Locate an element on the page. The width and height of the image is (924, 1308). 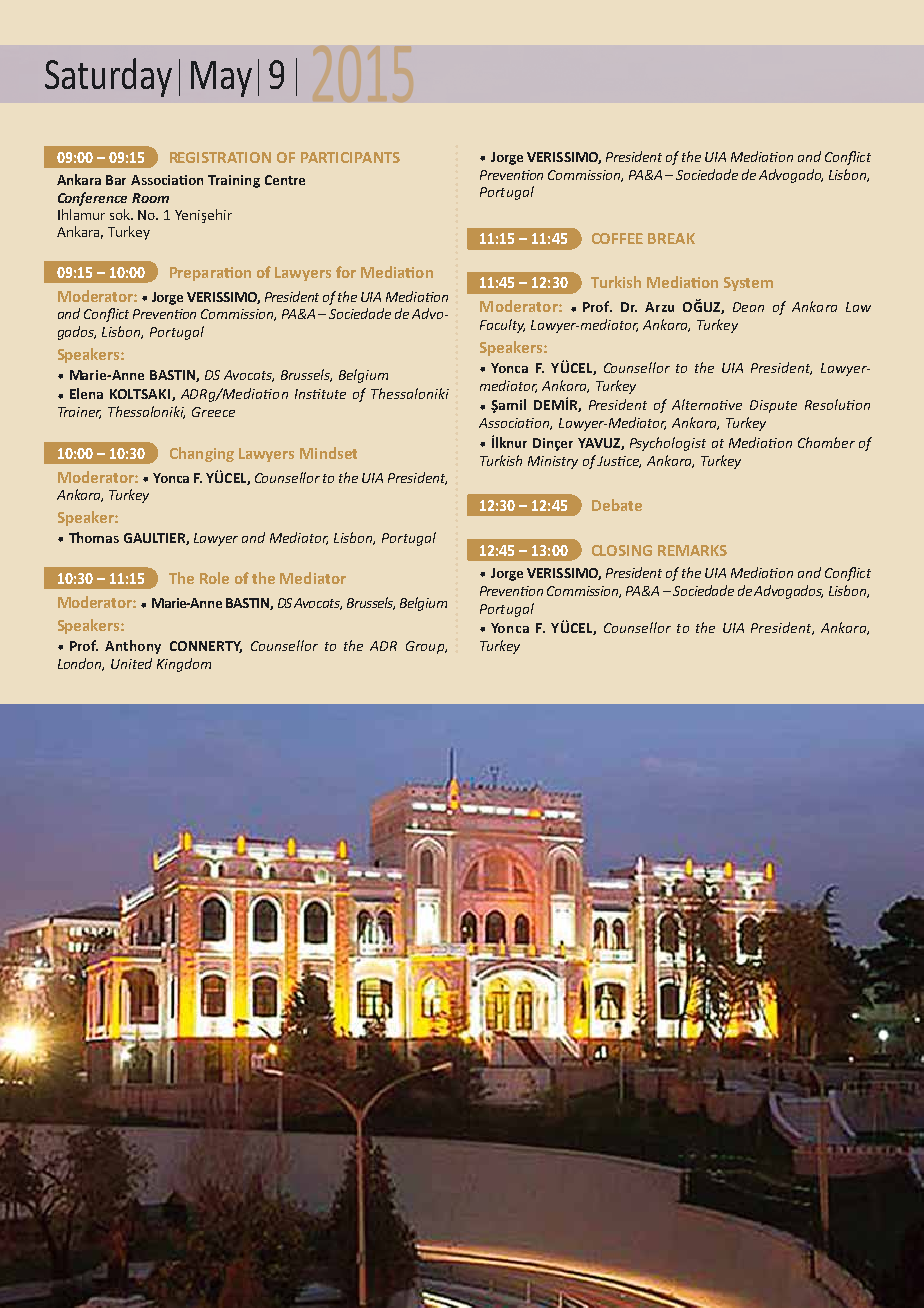
Thomas is located at coordinates (94, 537).
